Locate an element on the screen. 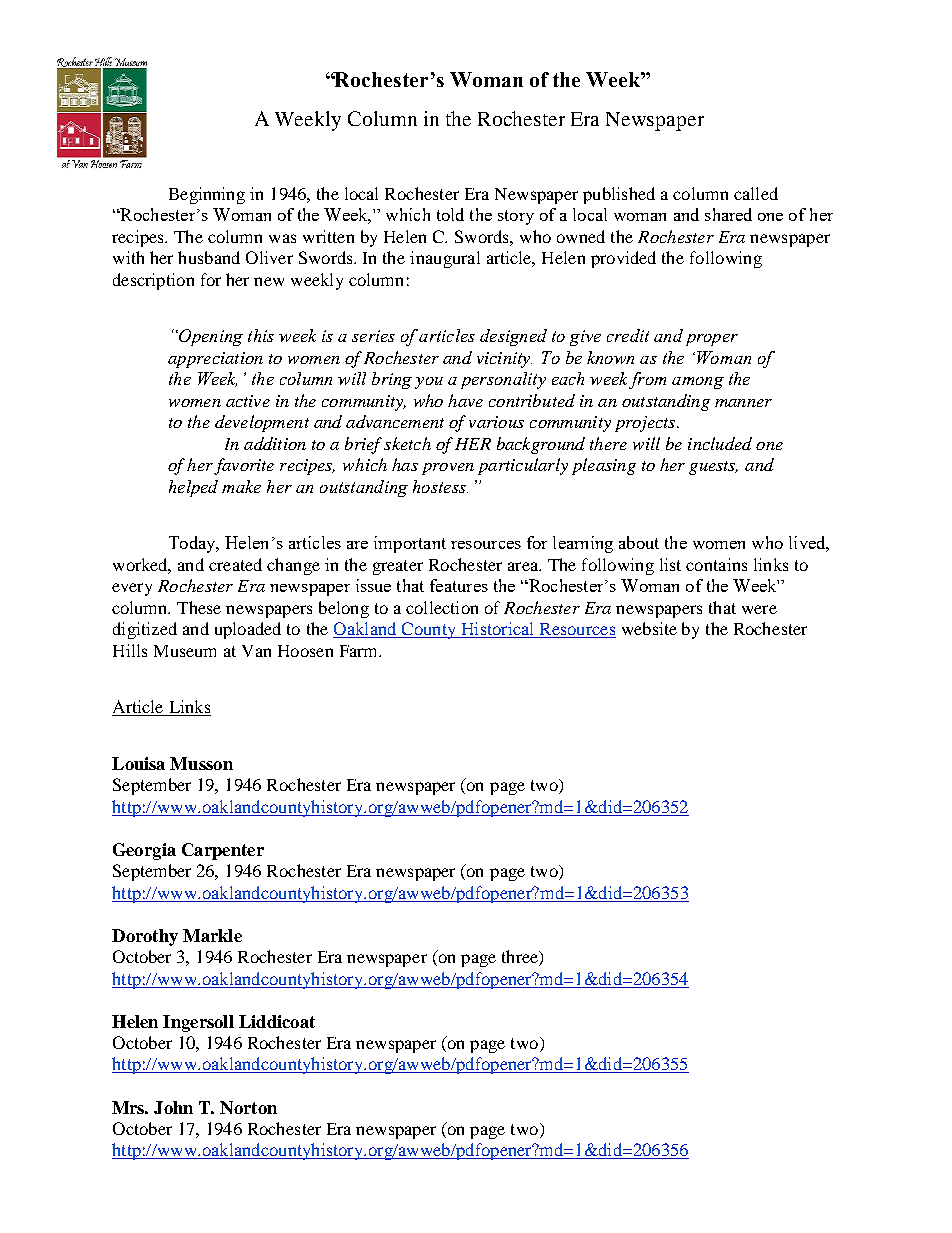  shared is located at coordinates (728, 214).
